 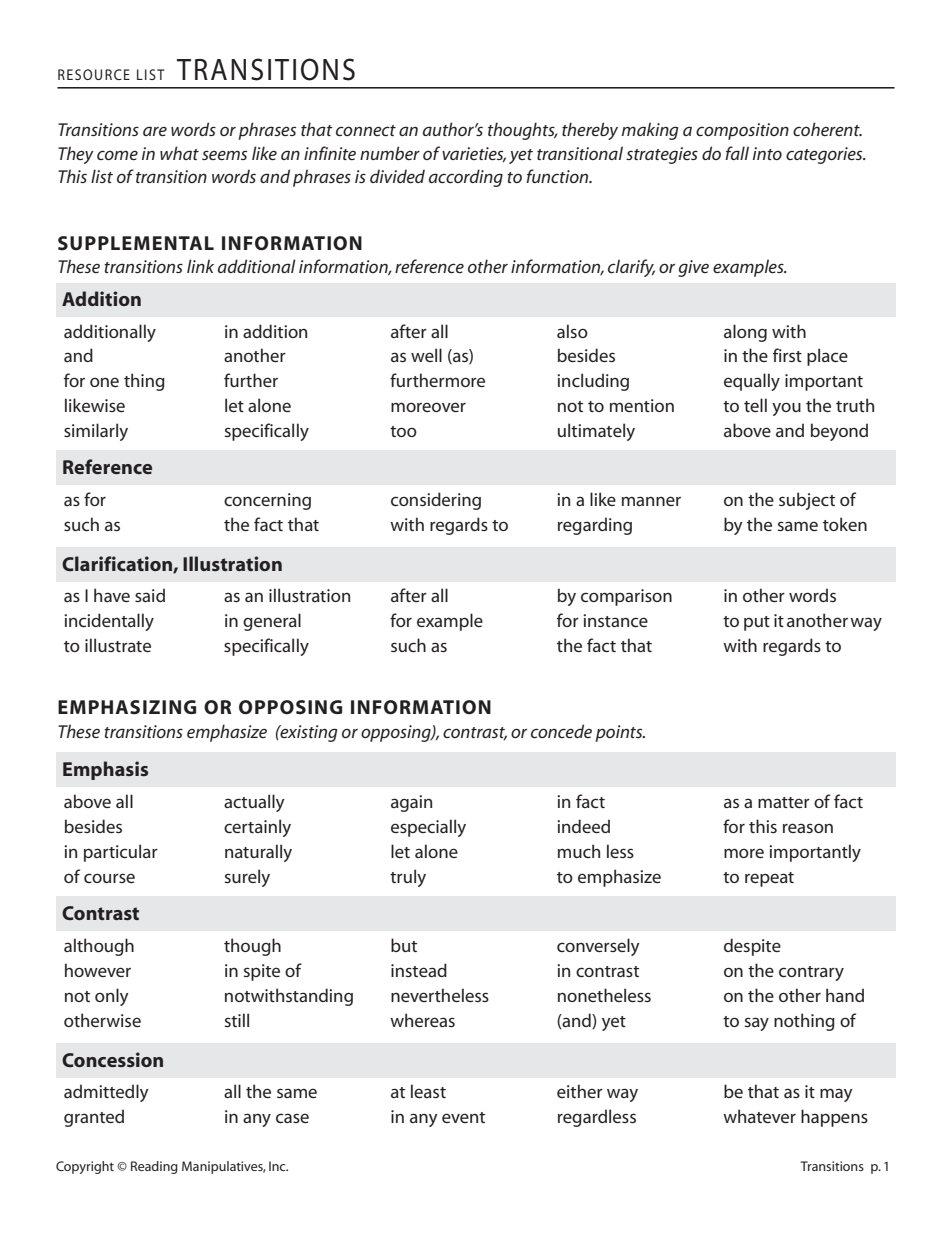 What do you see at coordinates (154, 1167) in the screenshot?
I see `Reading` at bounding box center [154, 1167].
